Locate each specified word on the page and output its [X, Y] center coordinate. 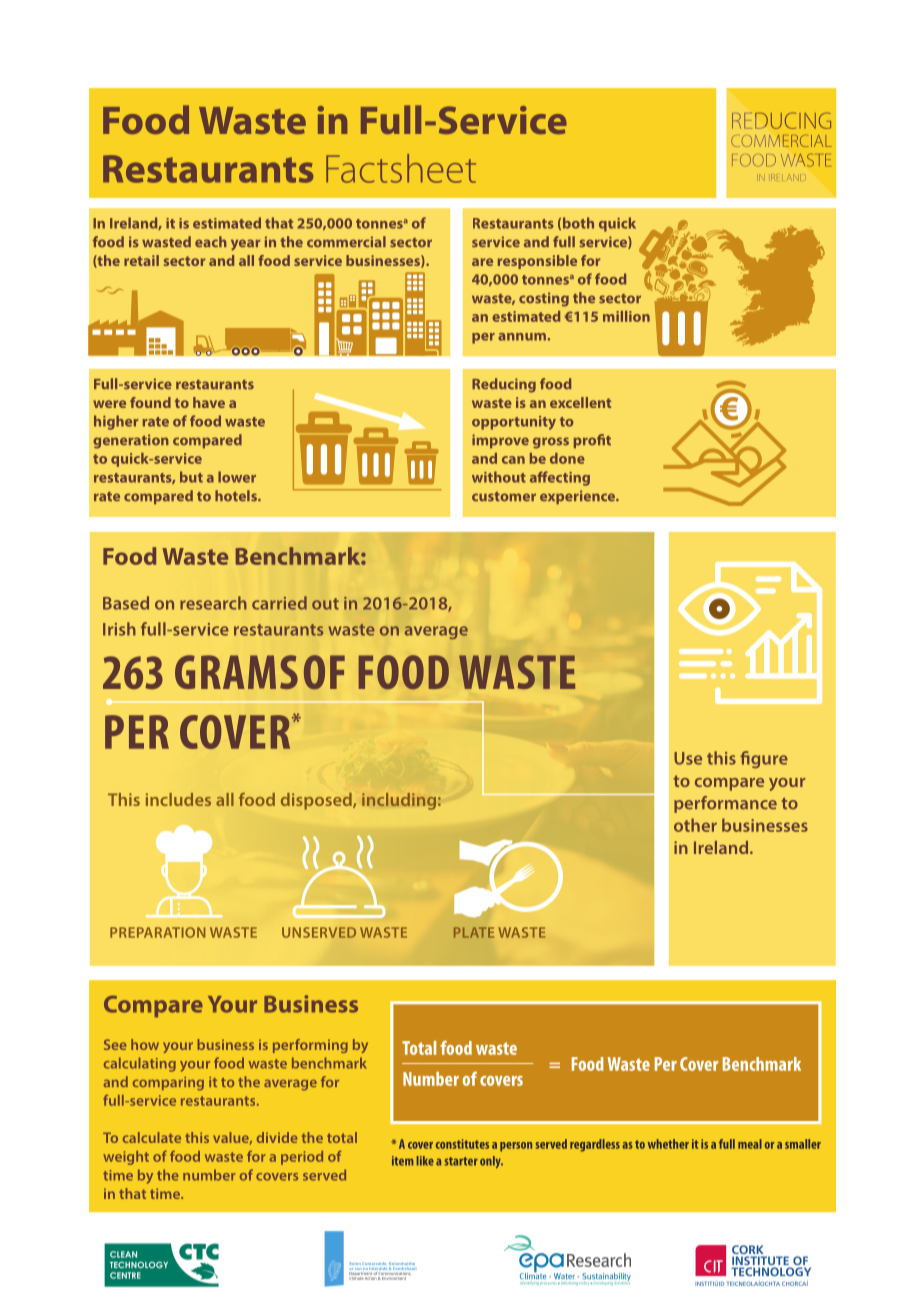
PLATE [474, 932]
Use [688, 758]
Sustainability [606, 1278]
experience [579, 497]
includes [178, 799]
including [399, 801]
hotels [237, 496]
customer [504, 497]
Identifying [529, 1283]
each [211, 241]
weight [126, 1158]
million [626, 316]
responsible [537, 262]
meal [750, 1144]
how [145, 1044]
